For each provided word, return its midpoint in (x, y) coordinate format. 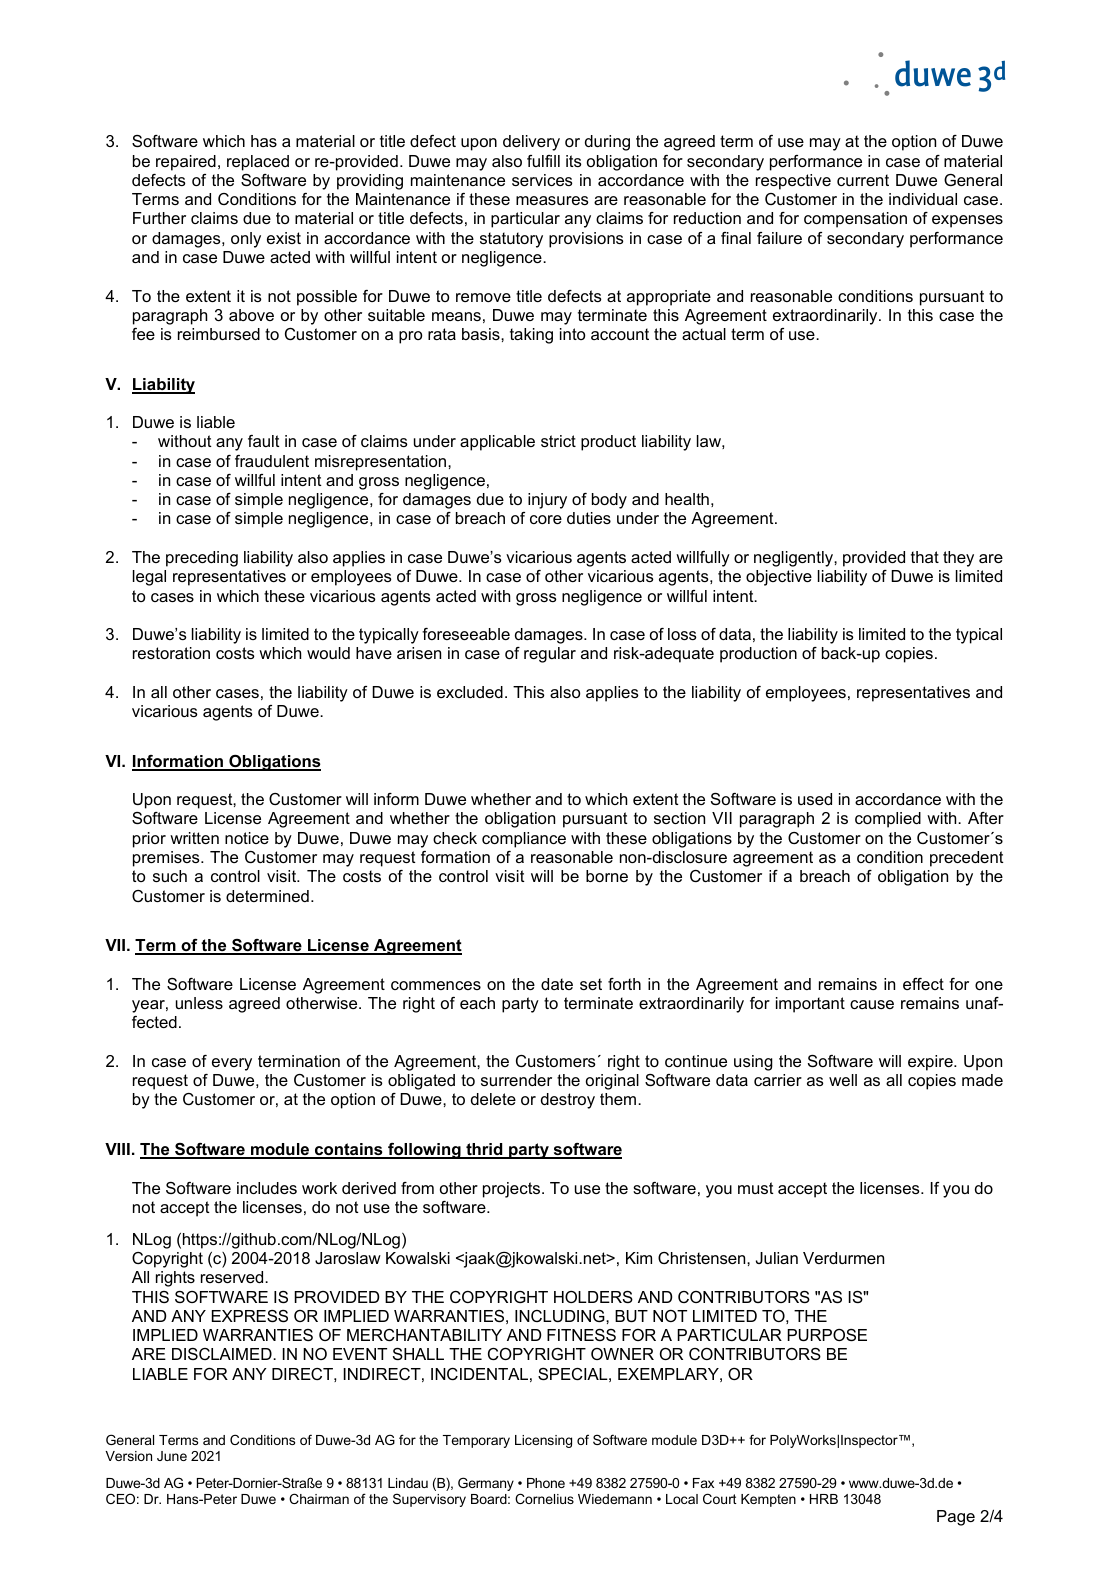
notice (247, 838)
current (863, 180)
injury (547, 501)
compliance (524, 840)
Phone (546, 1483)
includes (267, 1188)
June (172, 1456)
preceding (202, 559)
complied (888, 820)
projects (511, 1190)
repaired (186, 163)
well (843, 1080)
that (925, 557)
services (542, 180)
